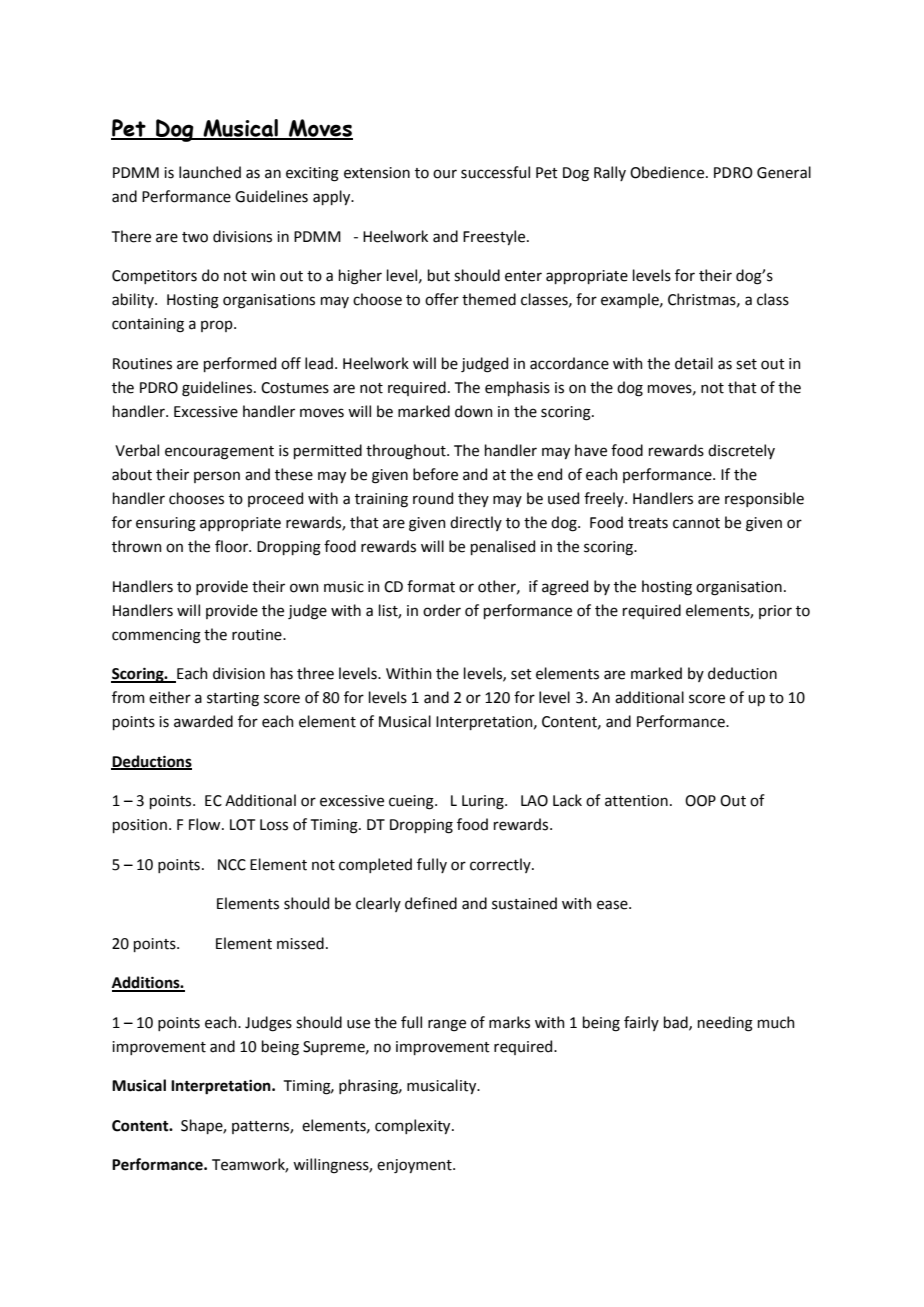 Image resolution: width=924 pixels, height=1307 pixels. What do you see at coordinates (668, 172) in the screenshot?
I see `Obedience` at bounding box center [668, 172].
